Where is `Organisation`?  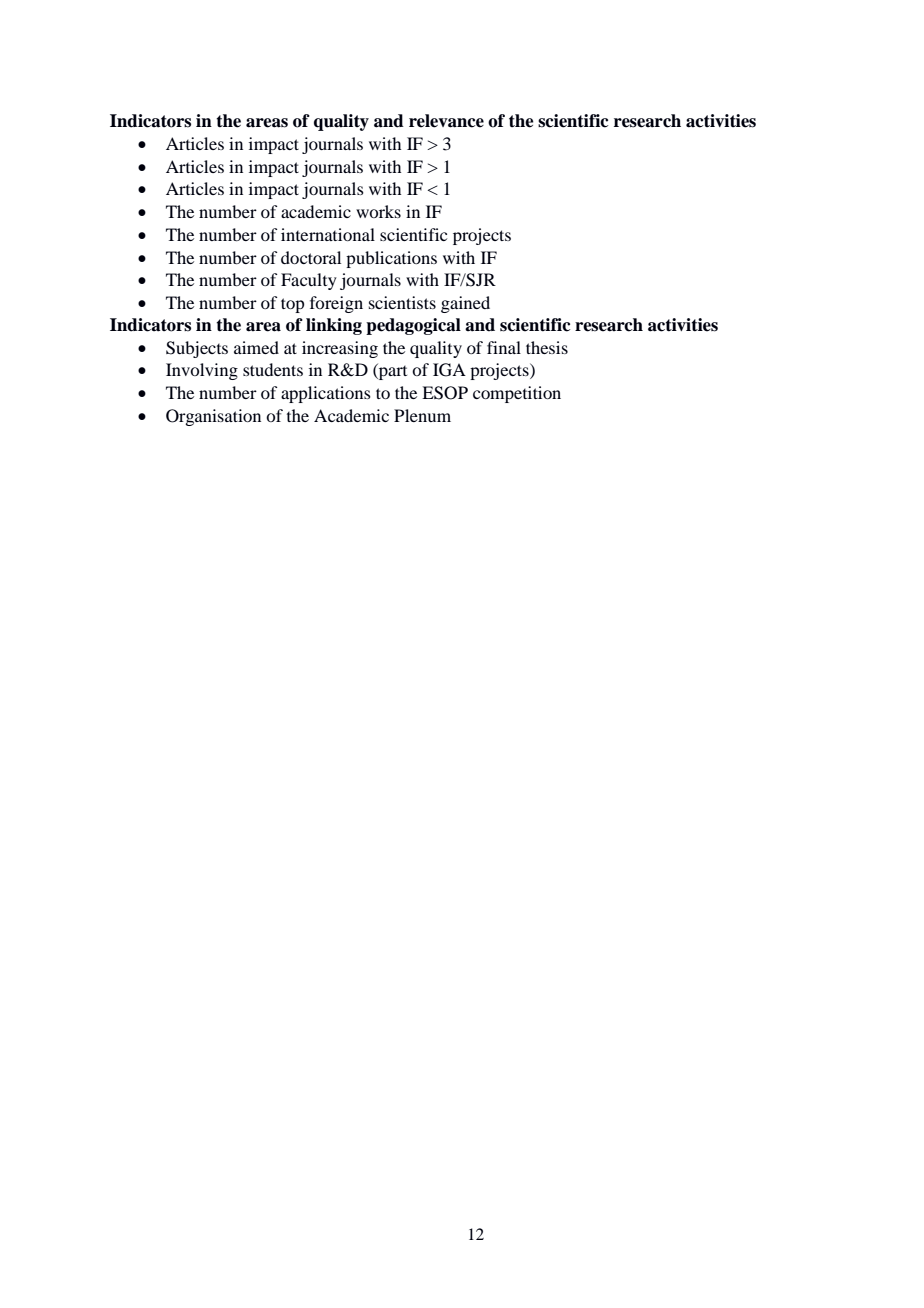
Organisation is located at coordinates (213, 417).
